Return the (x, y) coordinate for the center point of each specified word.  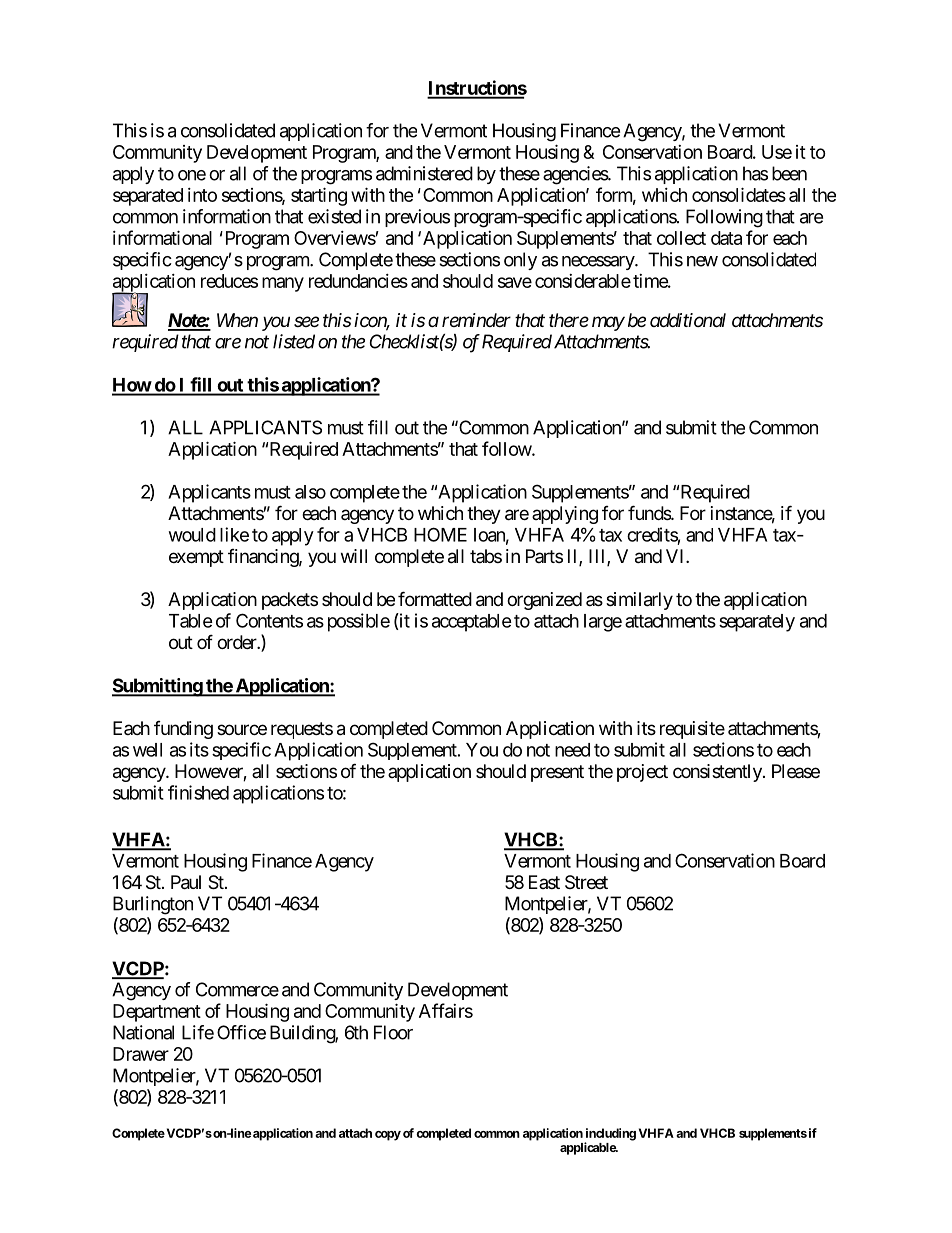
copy (388, 1136)
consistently (718, 773)
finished (198, 792)
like (234, 534)
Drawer (141, 1054)
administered (424, 173)
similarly (639, 601)
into (202, 195)
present (557, 773)
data (726, 238)
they (484, 515)
